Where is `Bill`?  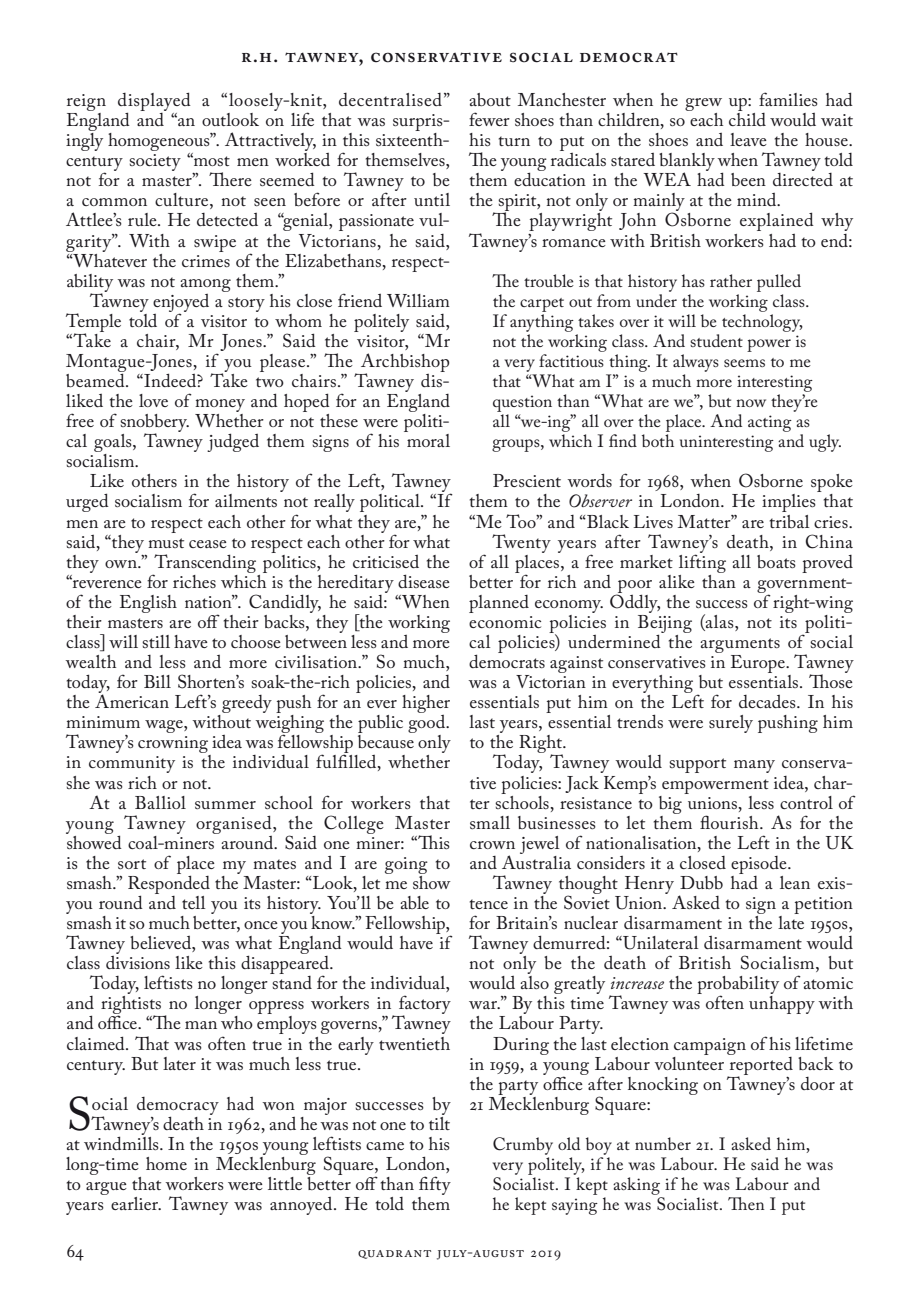
Bill is located at coordinates (157, 681).
